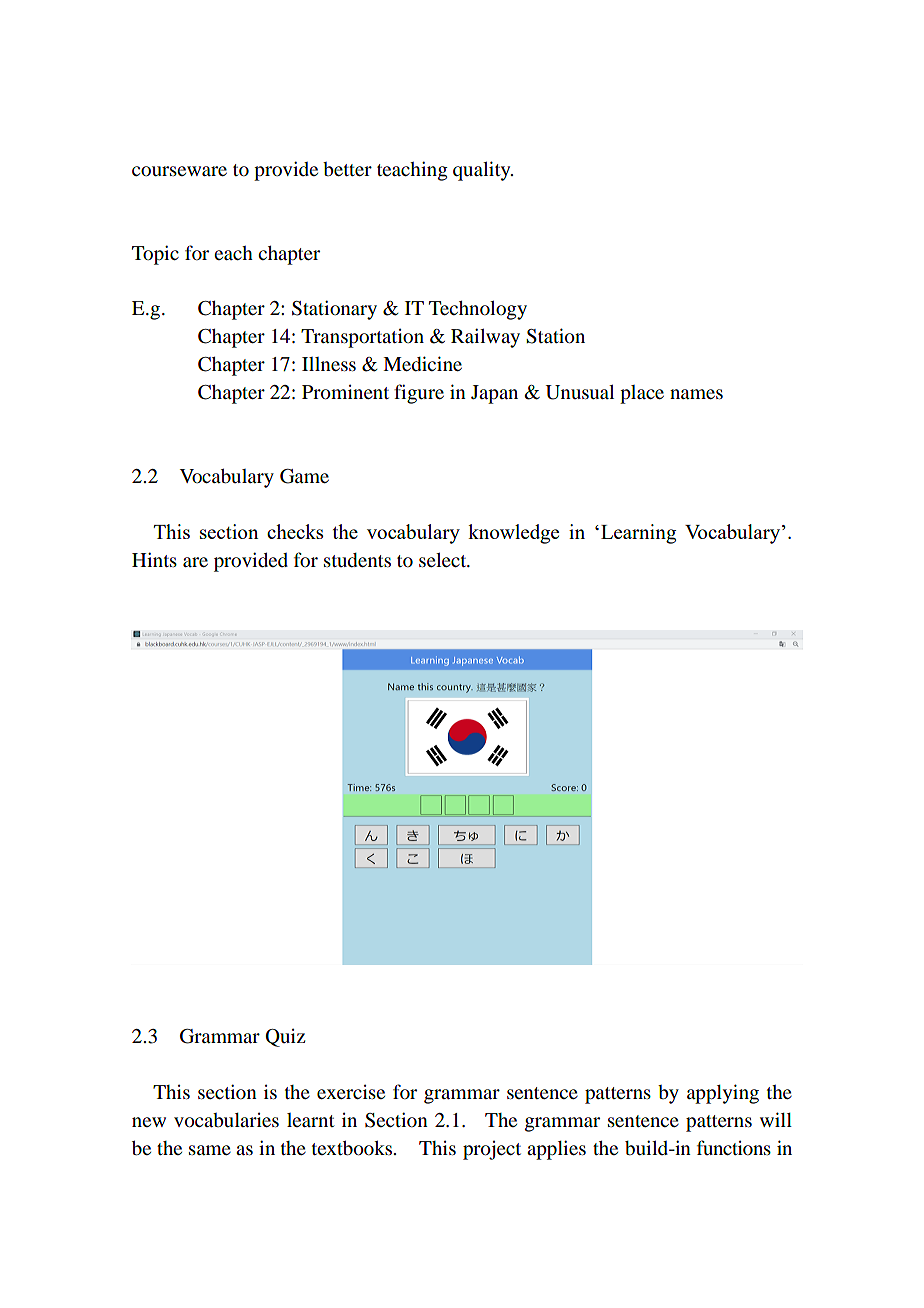 The height and width of the screenshot is (1308, 924). Describe the element at coordinates (226, 1120) in the screenshot. I see `vocabularies` at that location.
